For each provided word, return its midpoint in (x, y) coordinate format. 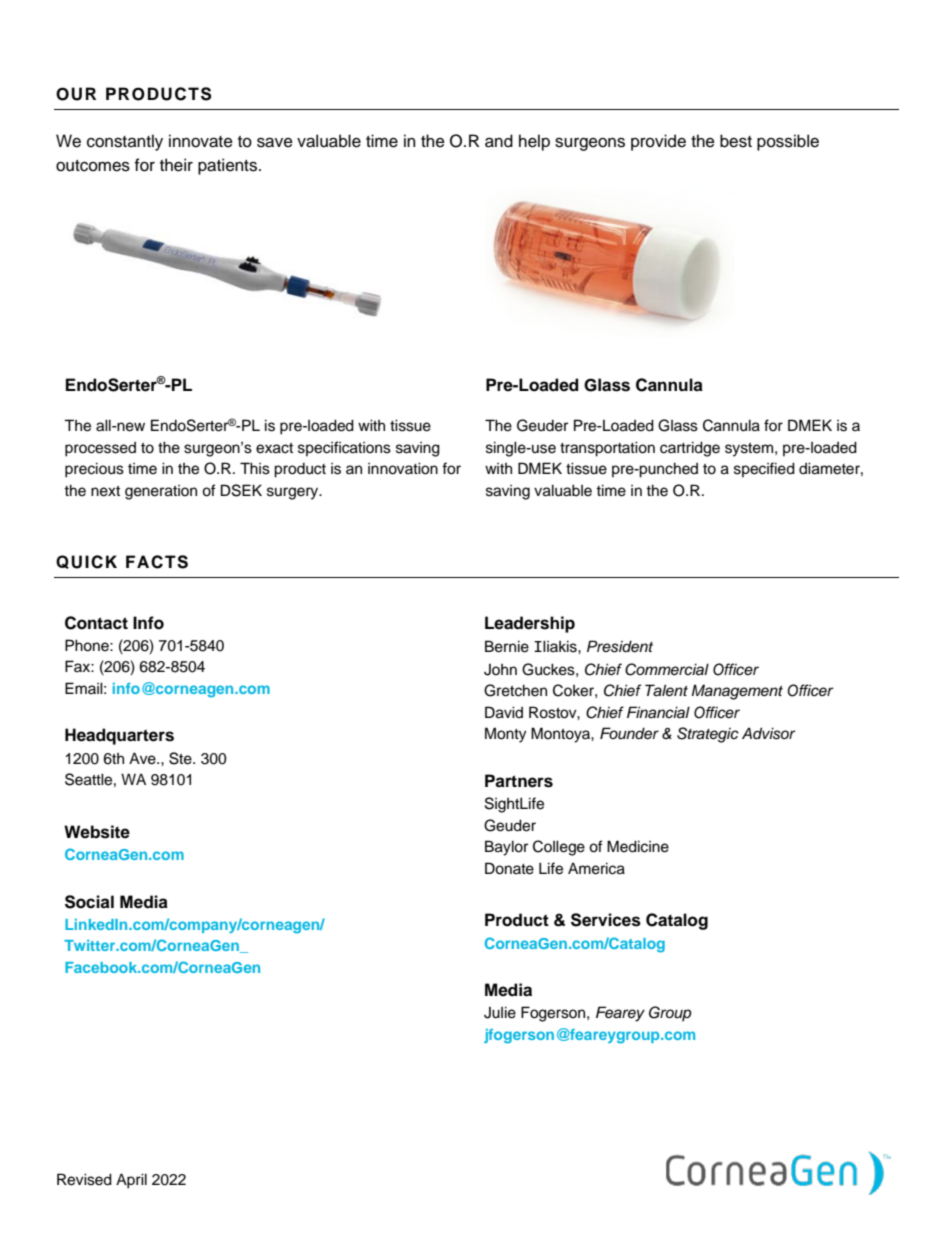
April (131, 1181)
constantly (125, 142)
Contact (96, 623)
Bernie (507, 646)
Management (737, 692)
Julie (500, 1012)
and (499, 141)
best (736, 141)
